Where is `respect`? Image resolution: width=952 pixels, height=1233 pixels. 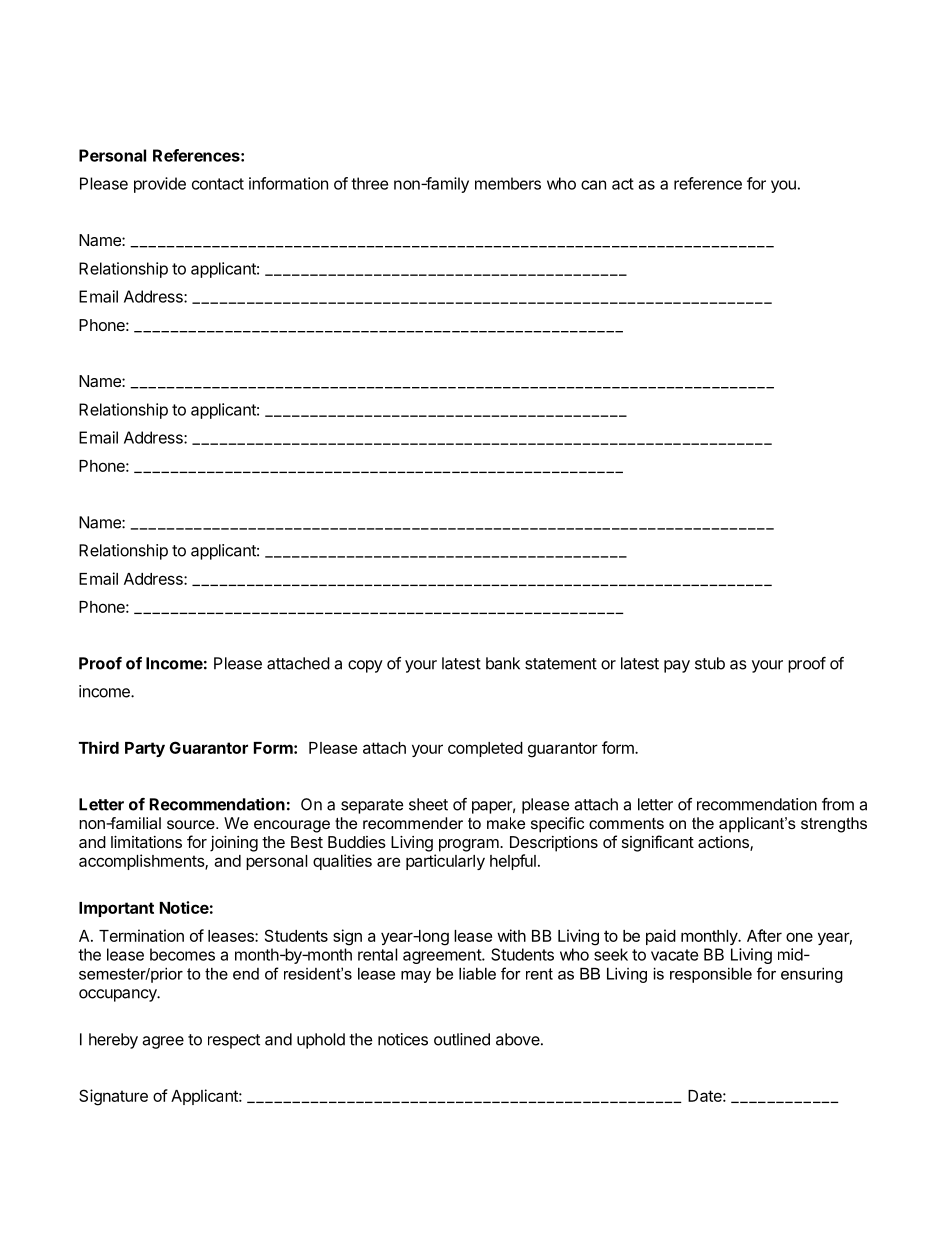
respect is located at coordinates (234, 1041).
